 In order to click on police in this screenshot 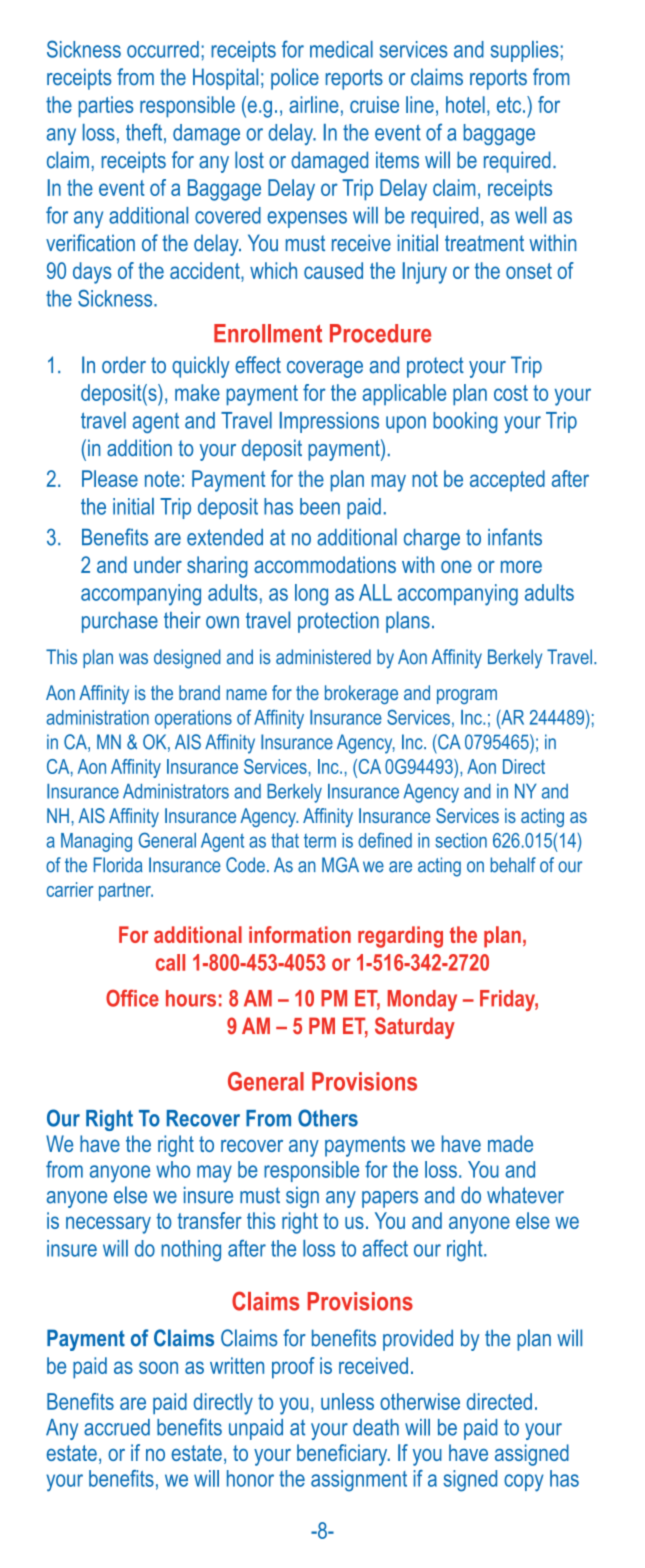, I will do `click(295, 79)`.
